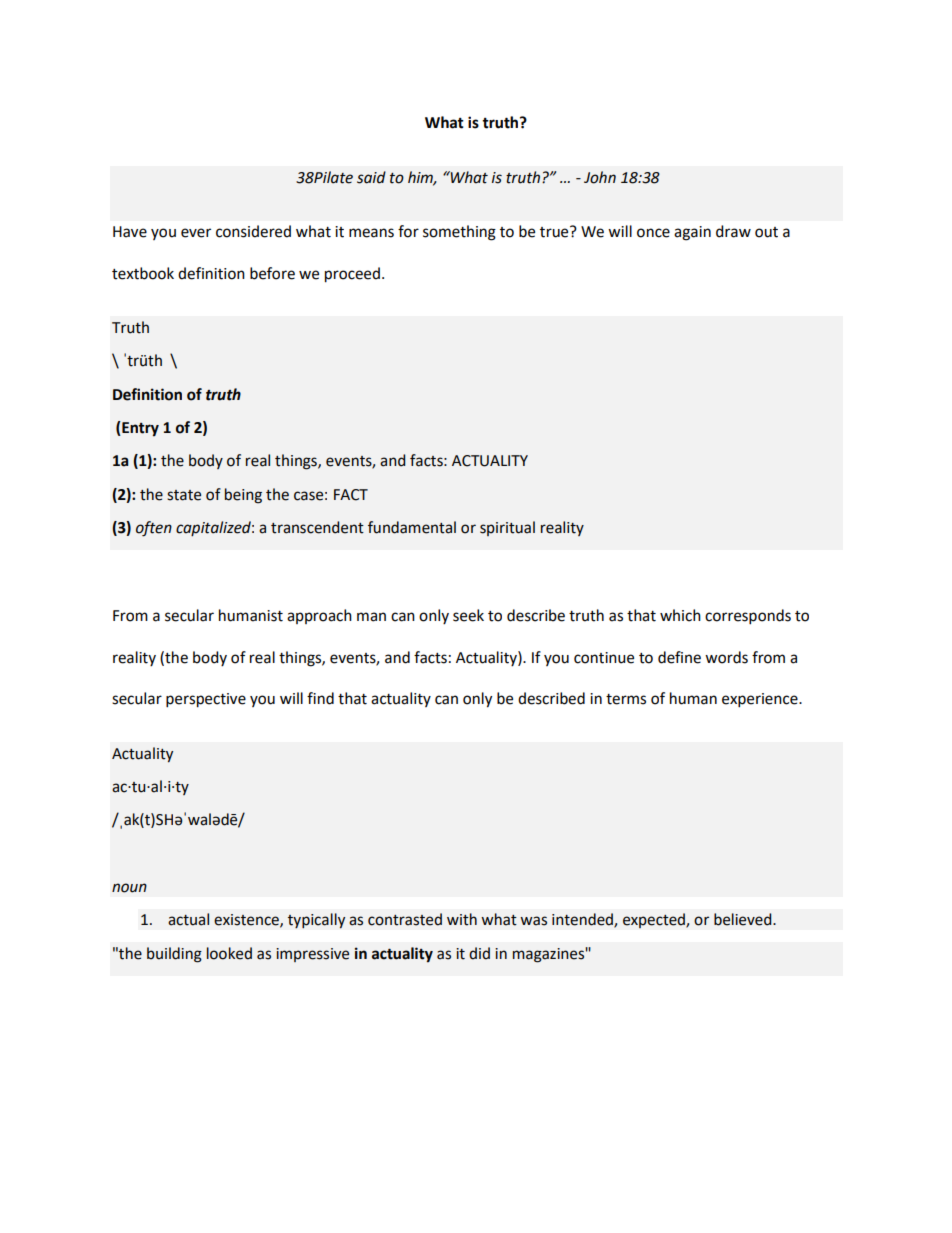 This document has width=952, height=1233. I want to click on find, so click(320, 698).
